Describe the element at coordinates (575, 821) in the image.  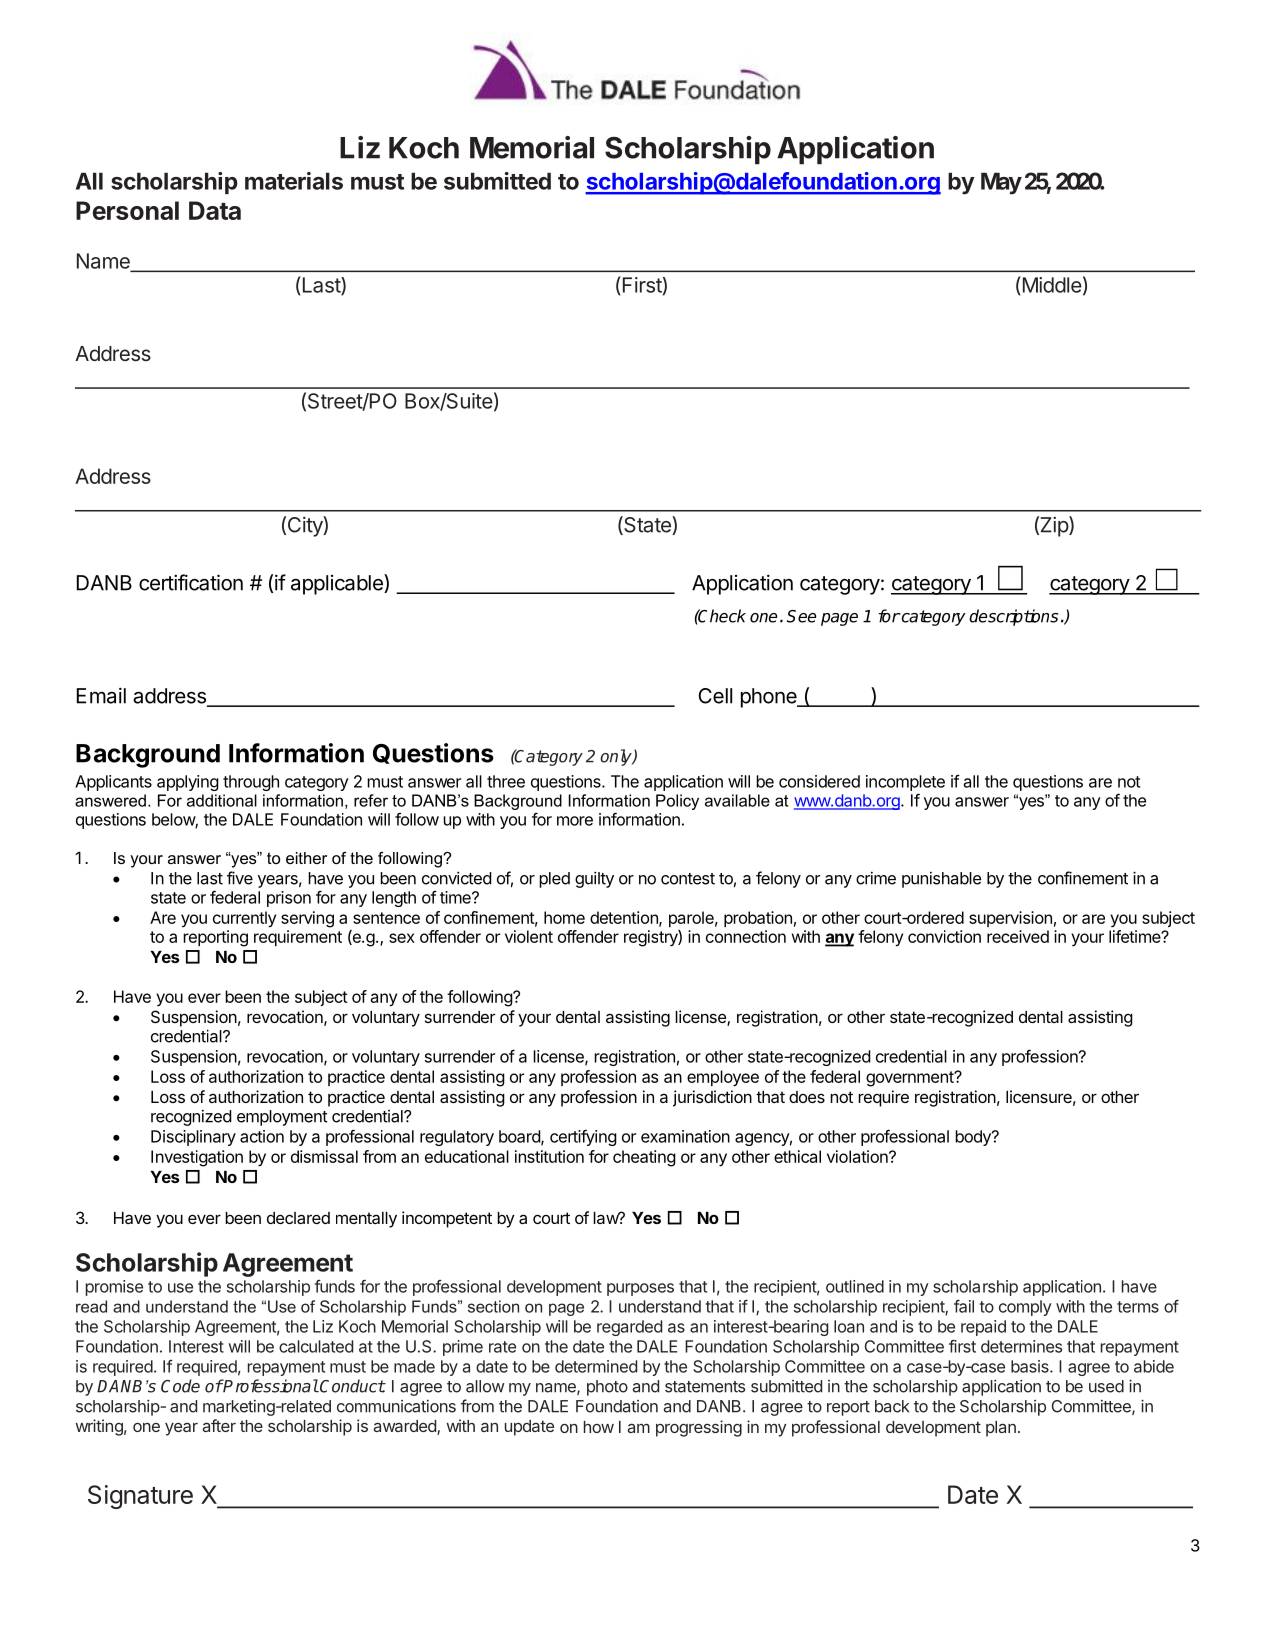
I see `more` at that location.
